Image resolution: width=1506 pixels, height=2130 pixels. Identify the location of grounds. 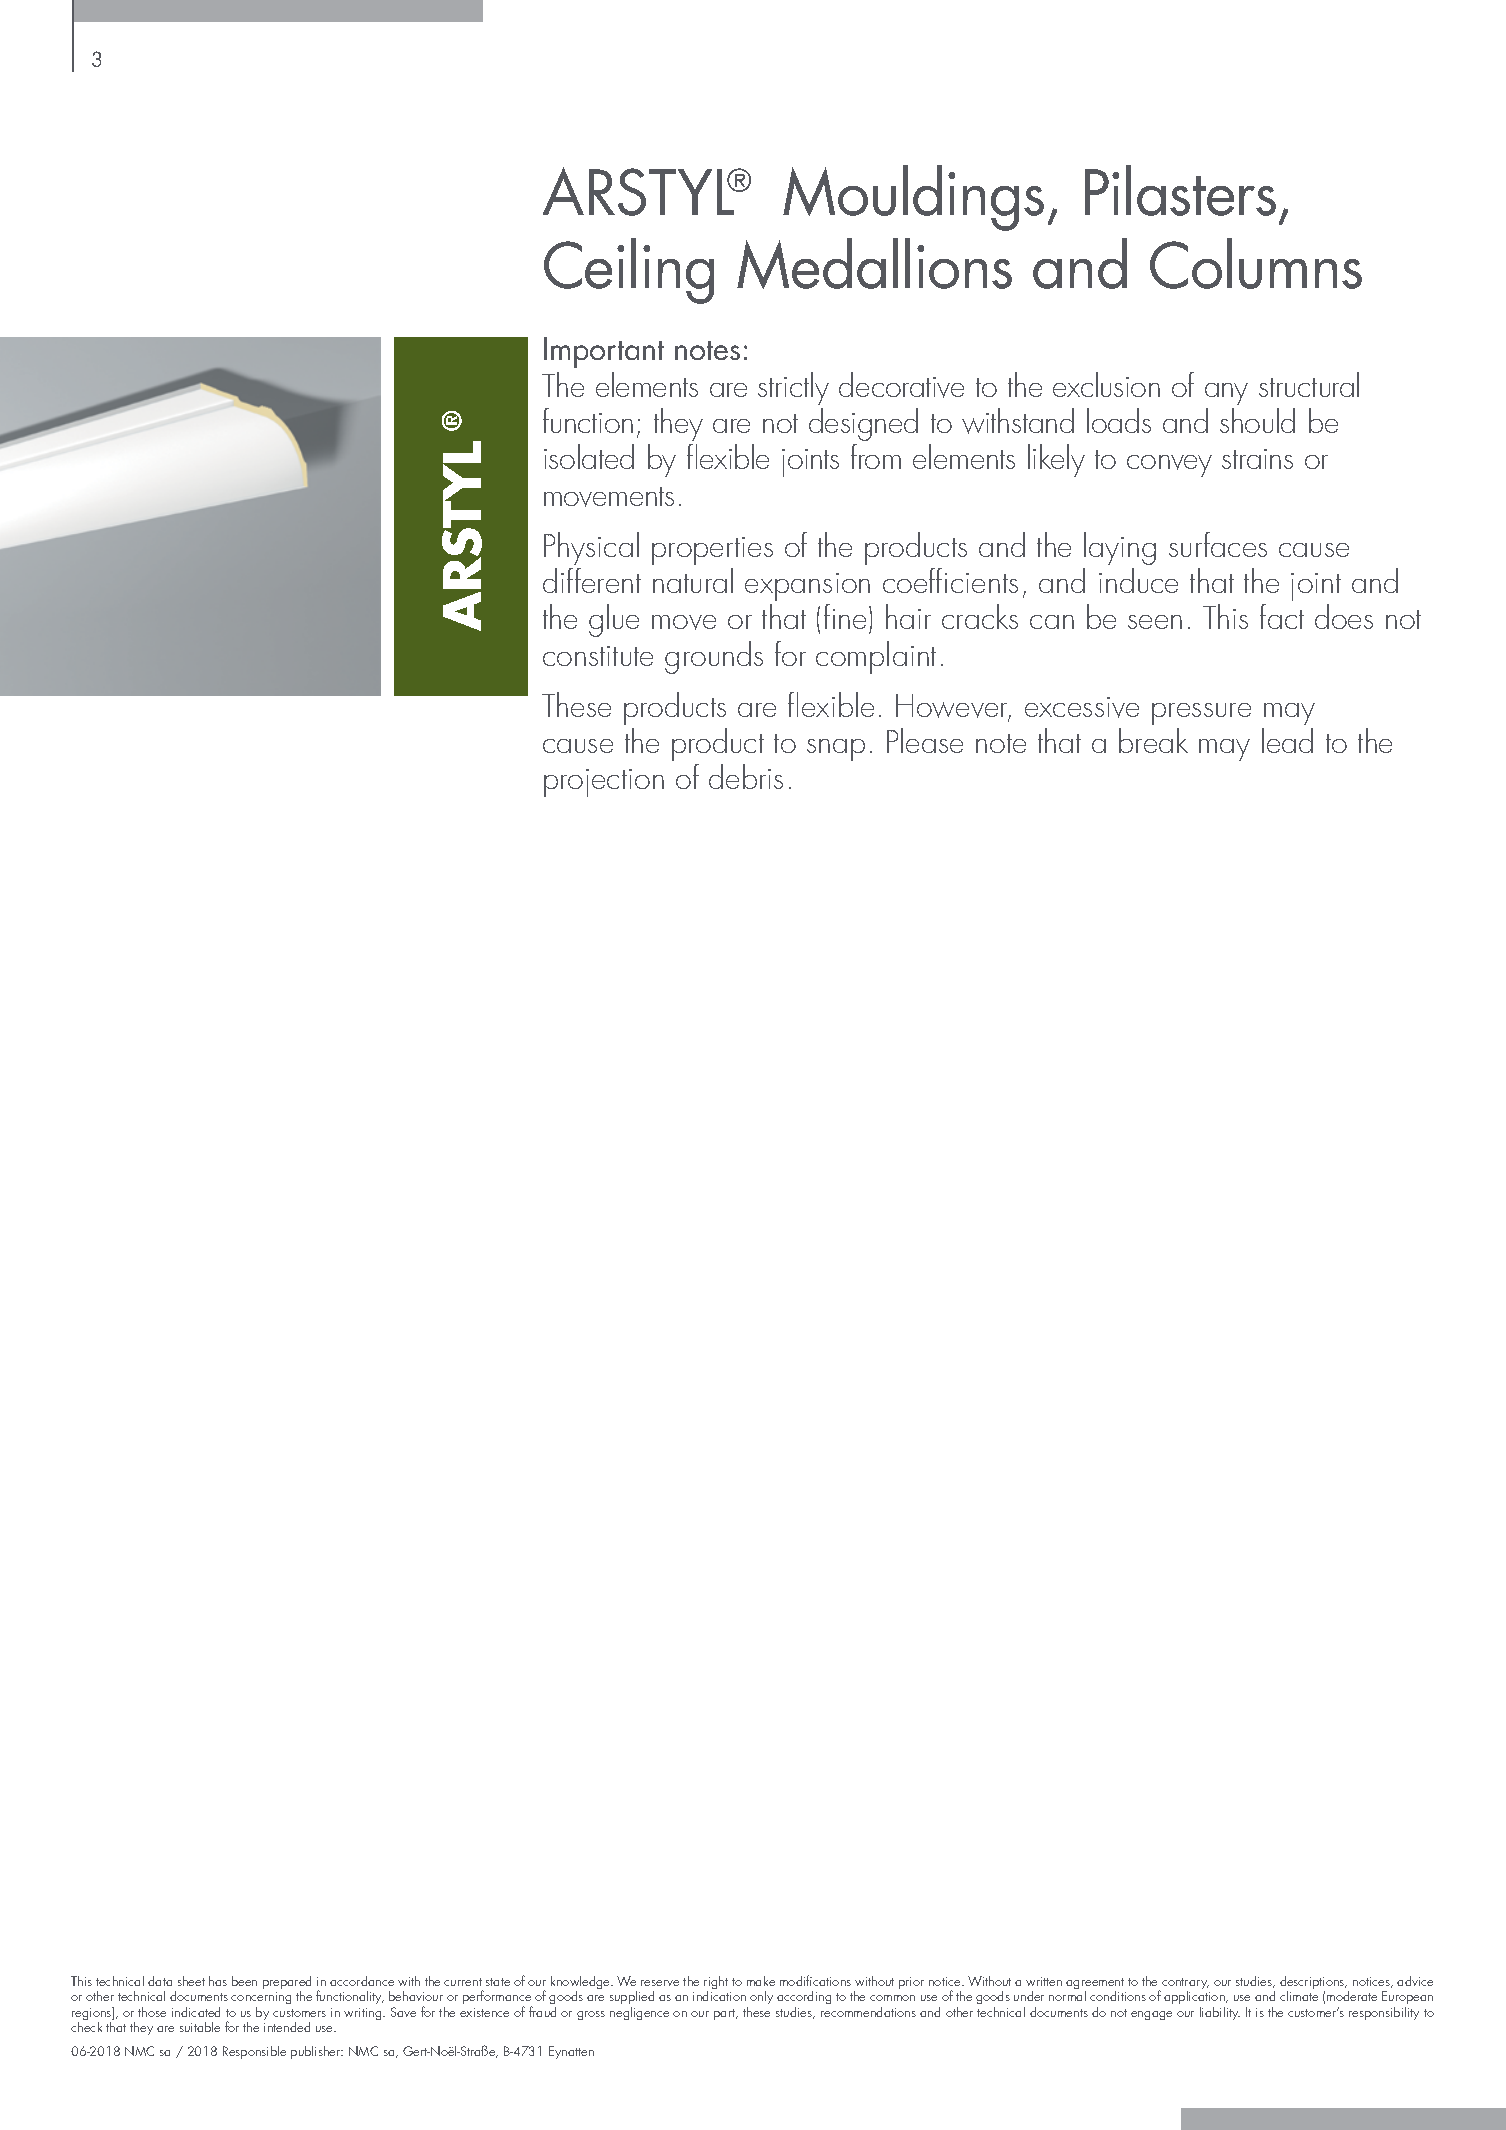
(714, 657).
